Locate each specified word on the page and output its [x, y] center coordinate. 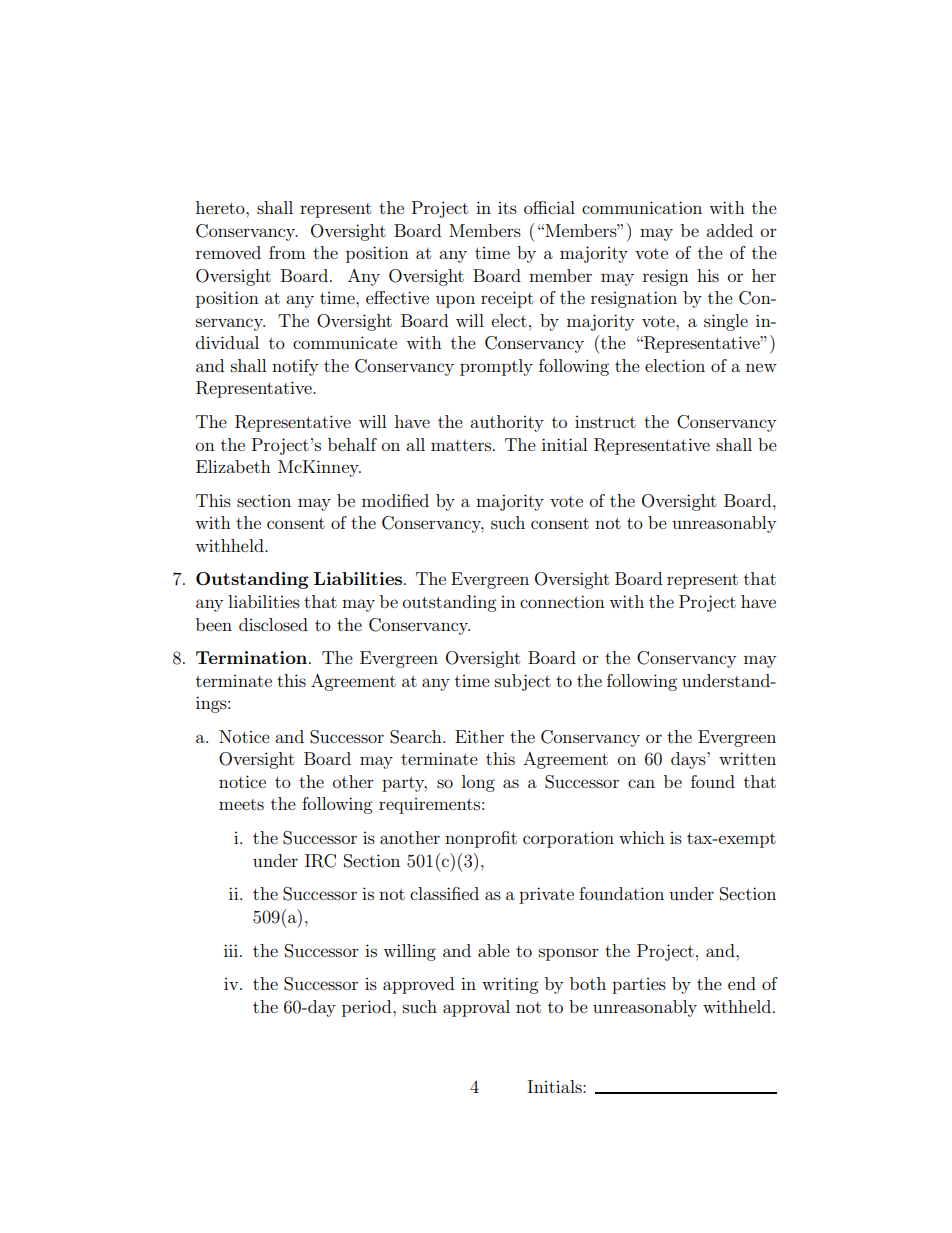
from [287, 252]
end [742, 983]
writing [510, 985]
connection [562, 601]
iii [231, 950]
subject [523, 682]
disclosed [273, 624]
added [729, 230]
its [507, 208]
